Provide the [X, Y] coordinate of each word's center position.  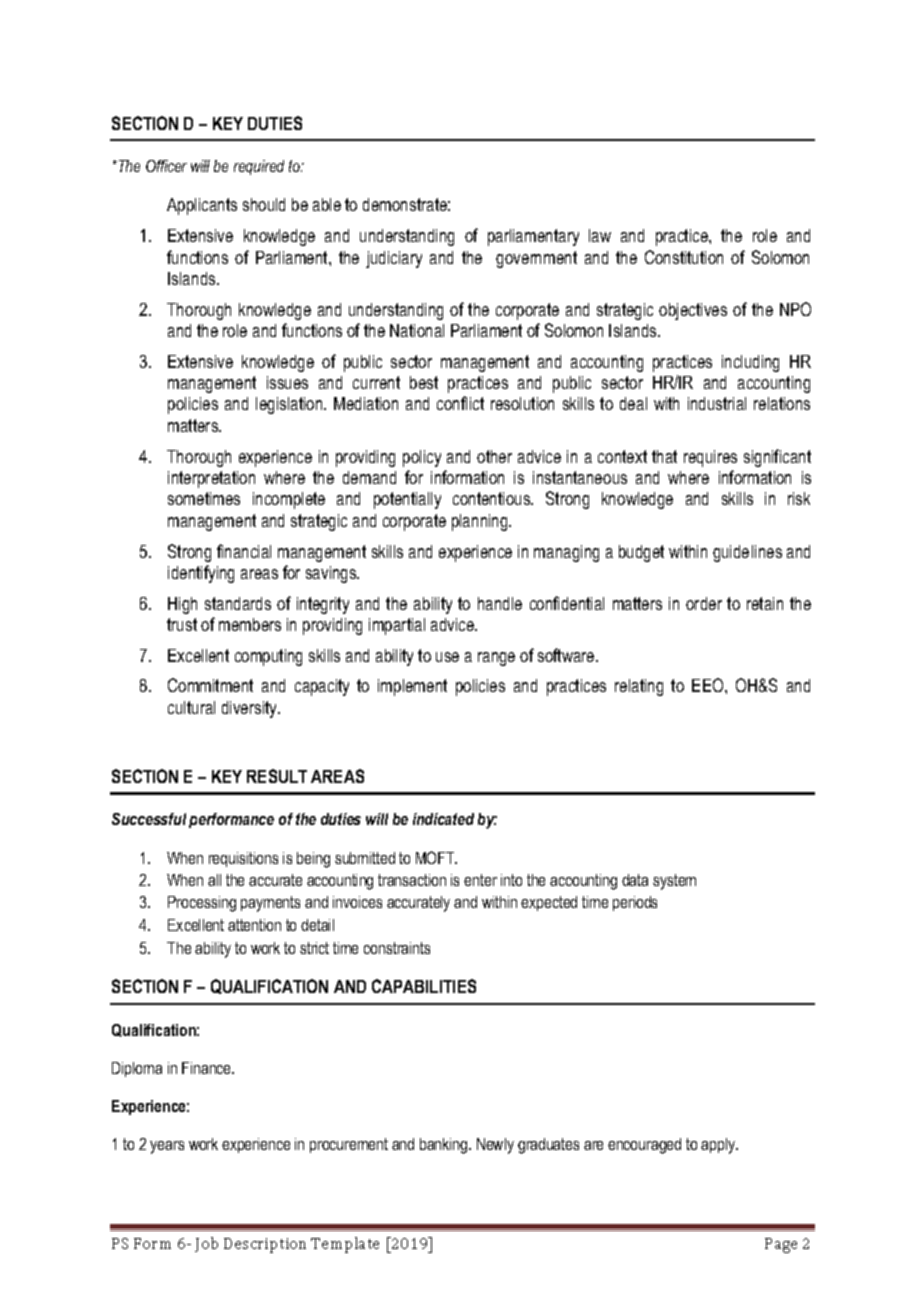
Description [265, 1245]
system [674, 882]
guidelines [747, 553]
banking [445, 1146]
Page [781, 1245]
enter [480, 880]
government [536, 259]
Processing [202, 904]
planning [481, 522]
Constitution [684, 257]
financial [244, 551]
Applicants [202, 206]
